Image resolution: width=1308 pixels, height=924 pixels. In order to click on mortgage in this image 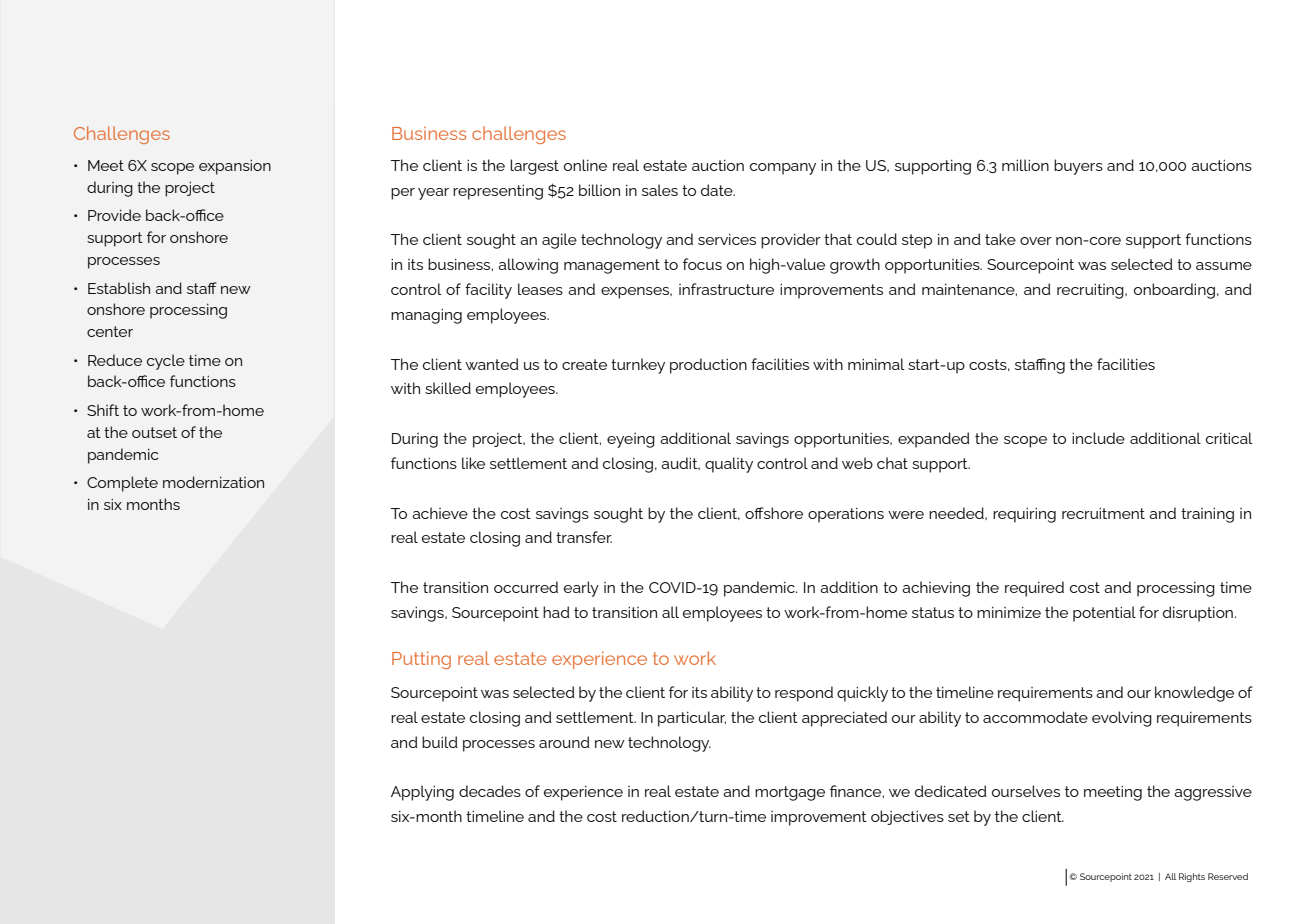, I will do `click(790, 793)`.
